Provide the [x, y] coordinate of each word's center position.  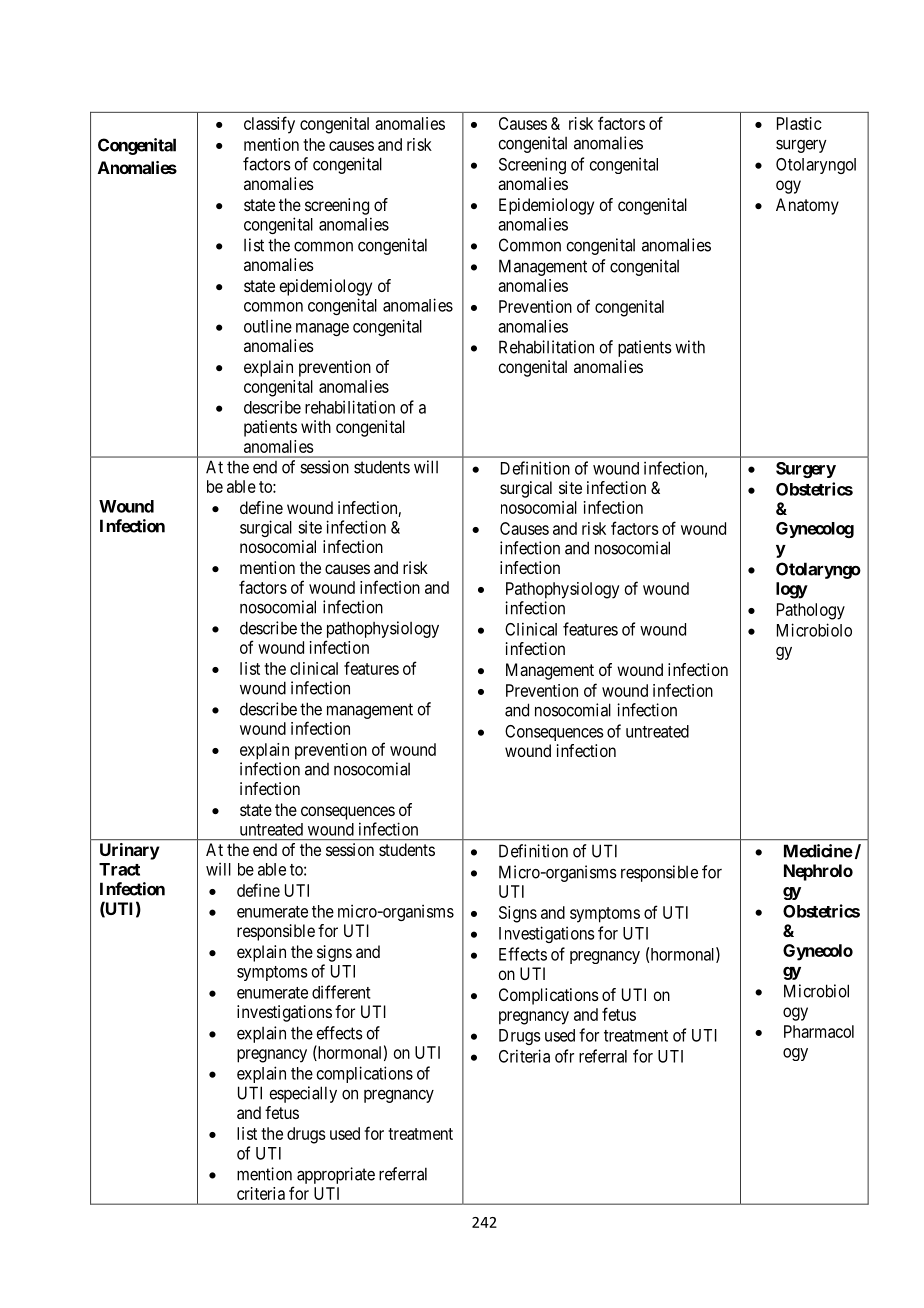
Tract [119, 869]
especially [303, 1094]
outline [268, 326]
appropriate [336, 1175]
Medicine [818, 851]
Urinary [130, 851]
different [341, 992]
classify [269, 125]
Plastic [799, 123]
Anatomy [807, 206]
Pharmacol [819, 1031]
